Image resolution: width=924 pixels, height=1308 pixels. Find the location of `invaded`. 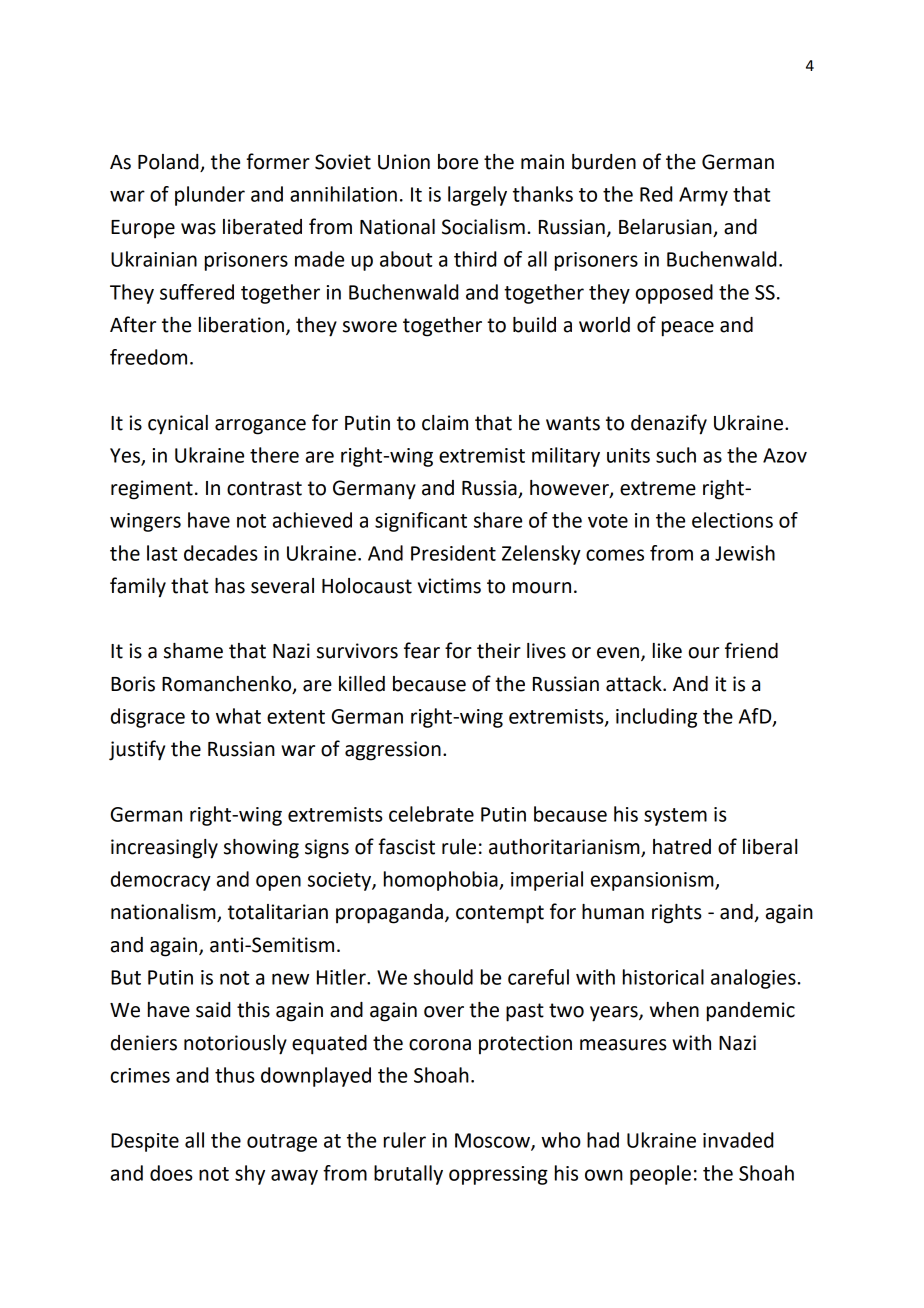

invaded is located at coordinates (738, 1140).
